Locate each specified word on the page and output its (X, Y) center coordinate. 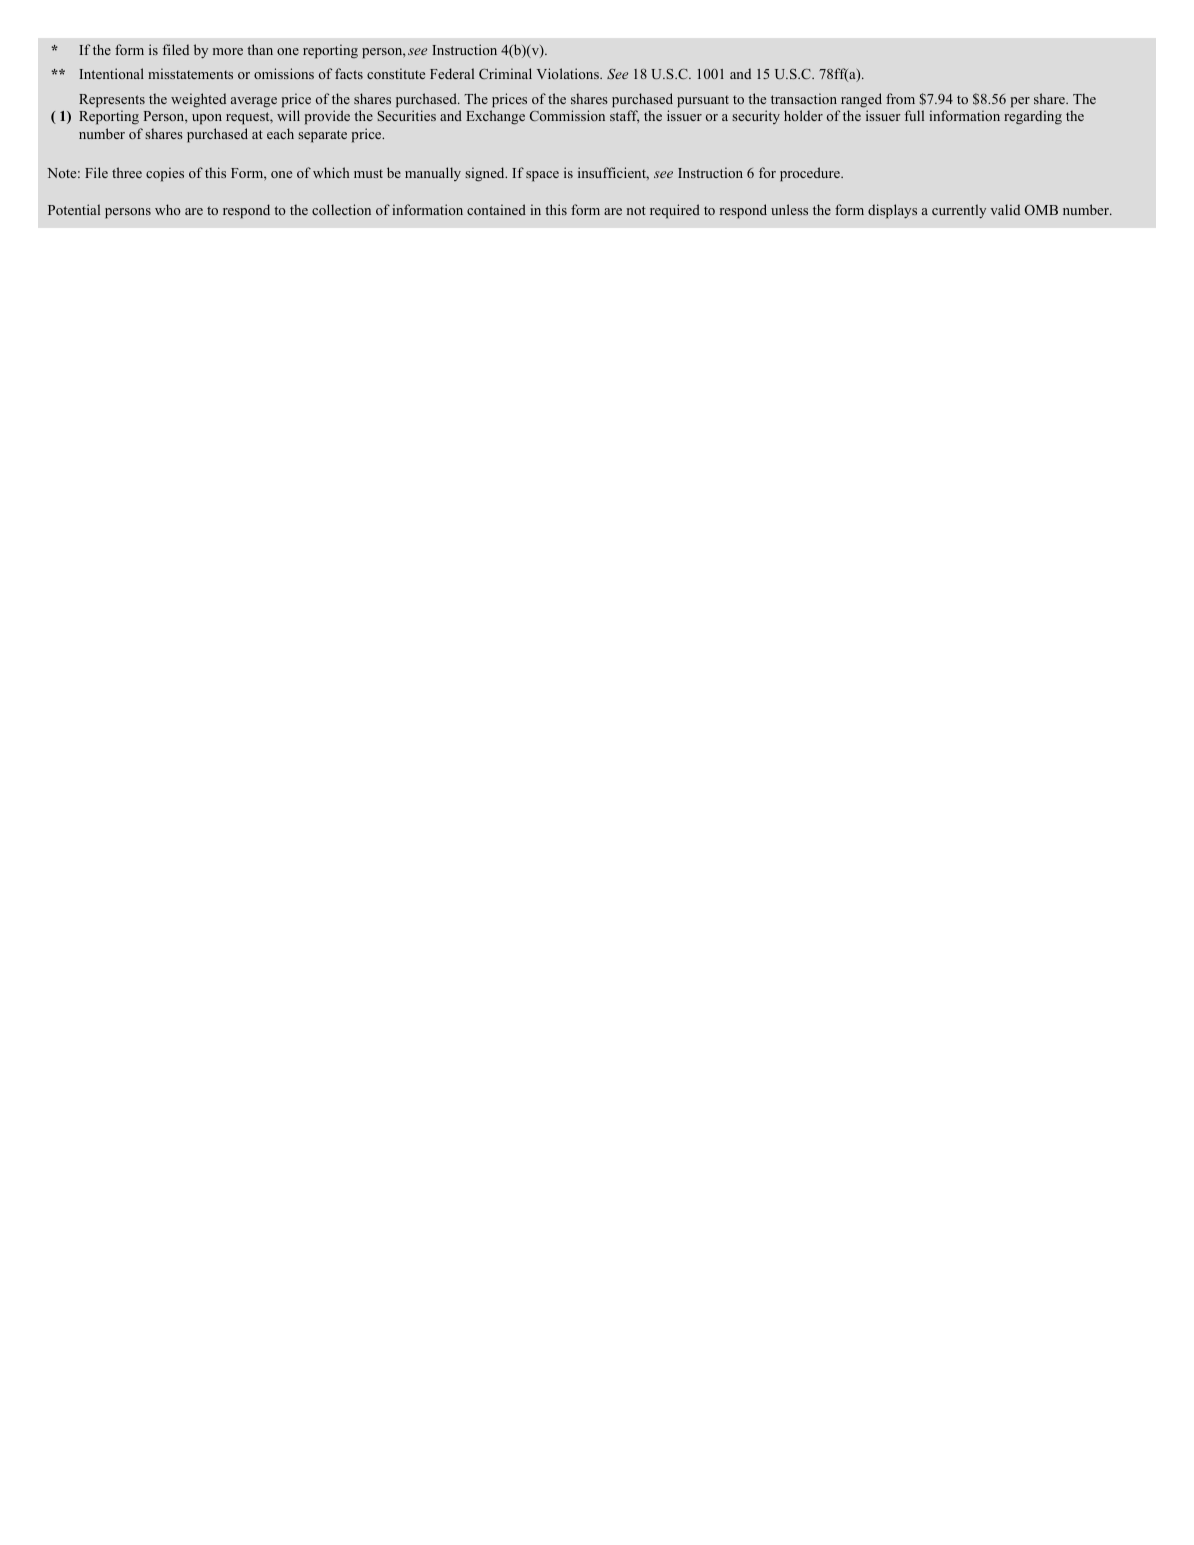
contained (496, 209)
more (228, 51)
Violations (569, 73)
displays (892, 211)
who (168, 209)
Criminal (505, 73)
